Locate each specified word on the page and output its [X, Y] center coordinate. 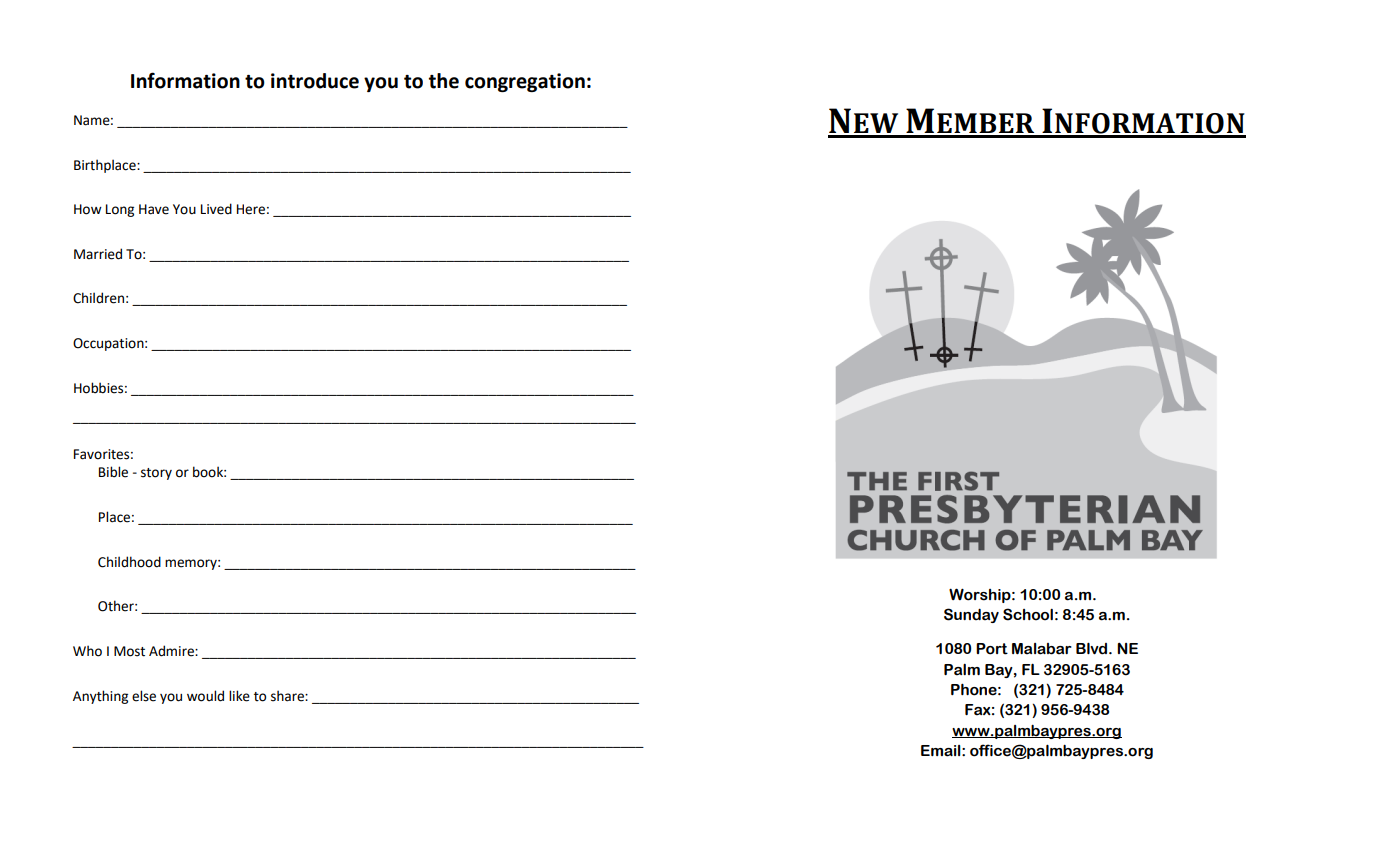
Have [154, 209]
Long [120, 210]
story [156, 474]
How [88, 209]
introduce [315, 81]
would [205, 696]
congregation [525, 82]
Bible [113, 472]
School [1028, 614]
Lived [216, 209]
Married [98, 254]
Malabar [1042, 649]
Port [992, 649]
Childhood [129, 562]
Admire [172, 651]
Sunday [971, 615]
